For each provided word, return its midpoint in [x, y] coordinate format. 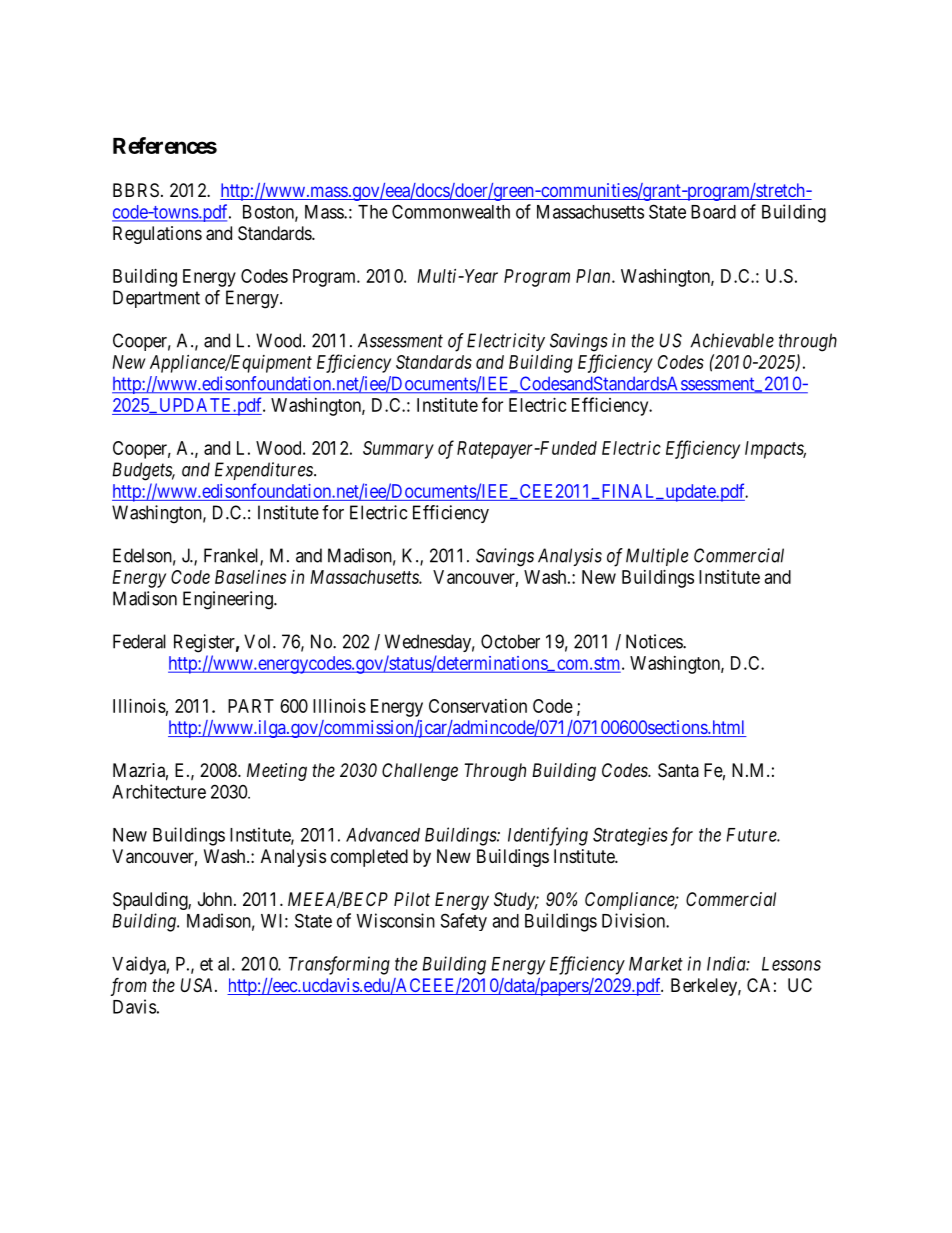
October [510, 641]
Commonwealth [451, 211]
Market [656, 964]
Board [713, 212]
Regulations [157, 235]
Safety [464, 922]
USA [196, 985]
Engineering [229, 600]
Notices [655, 641]
